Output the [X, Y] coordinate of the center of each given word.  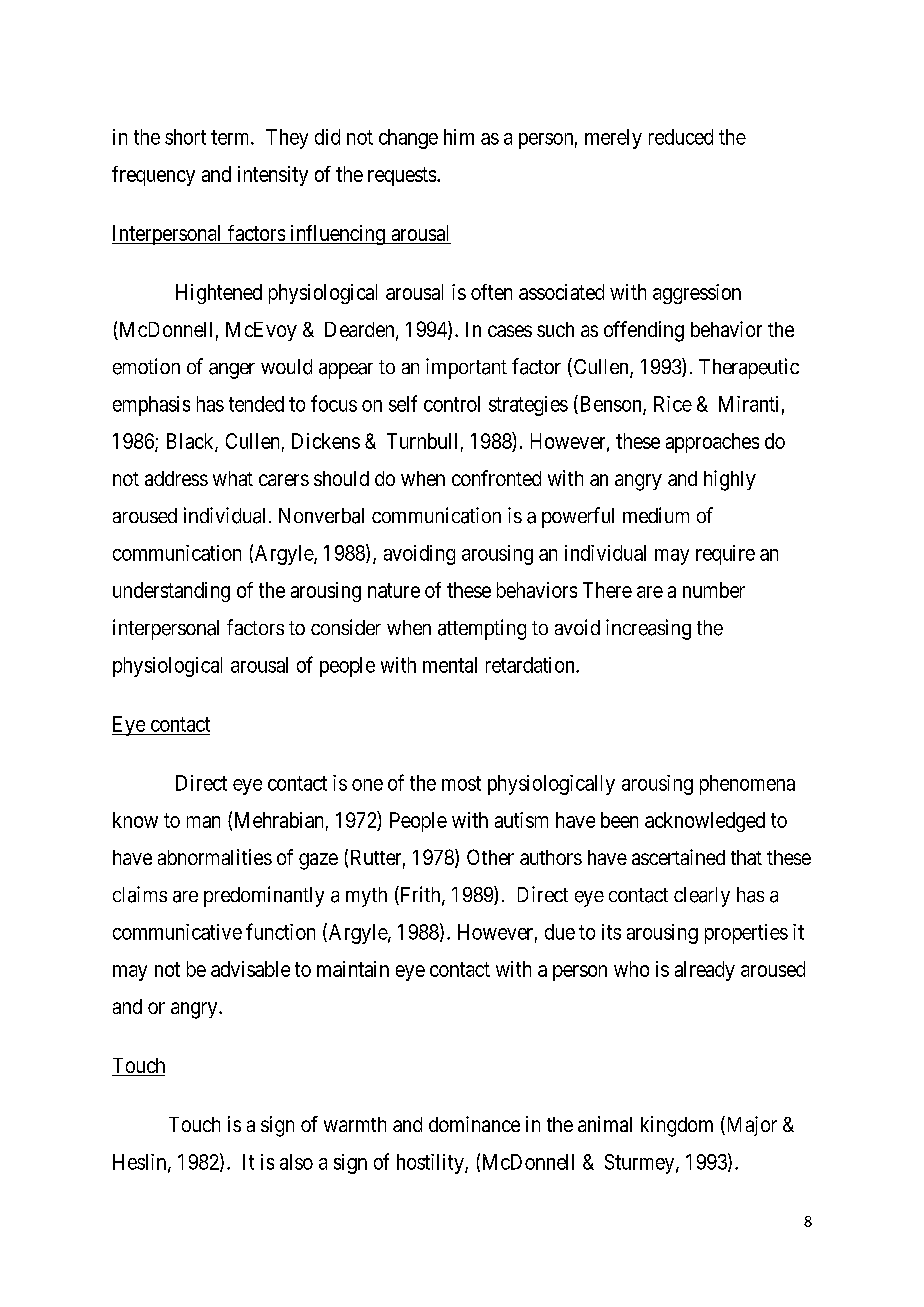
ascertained [678, 857]
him [459, 137]
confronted [496, 478]
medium [656, 515]
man [203, 822]
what [233, 478]
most [461, 783]
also [296, 1162]
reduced [681, 137]
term [231, 137]
